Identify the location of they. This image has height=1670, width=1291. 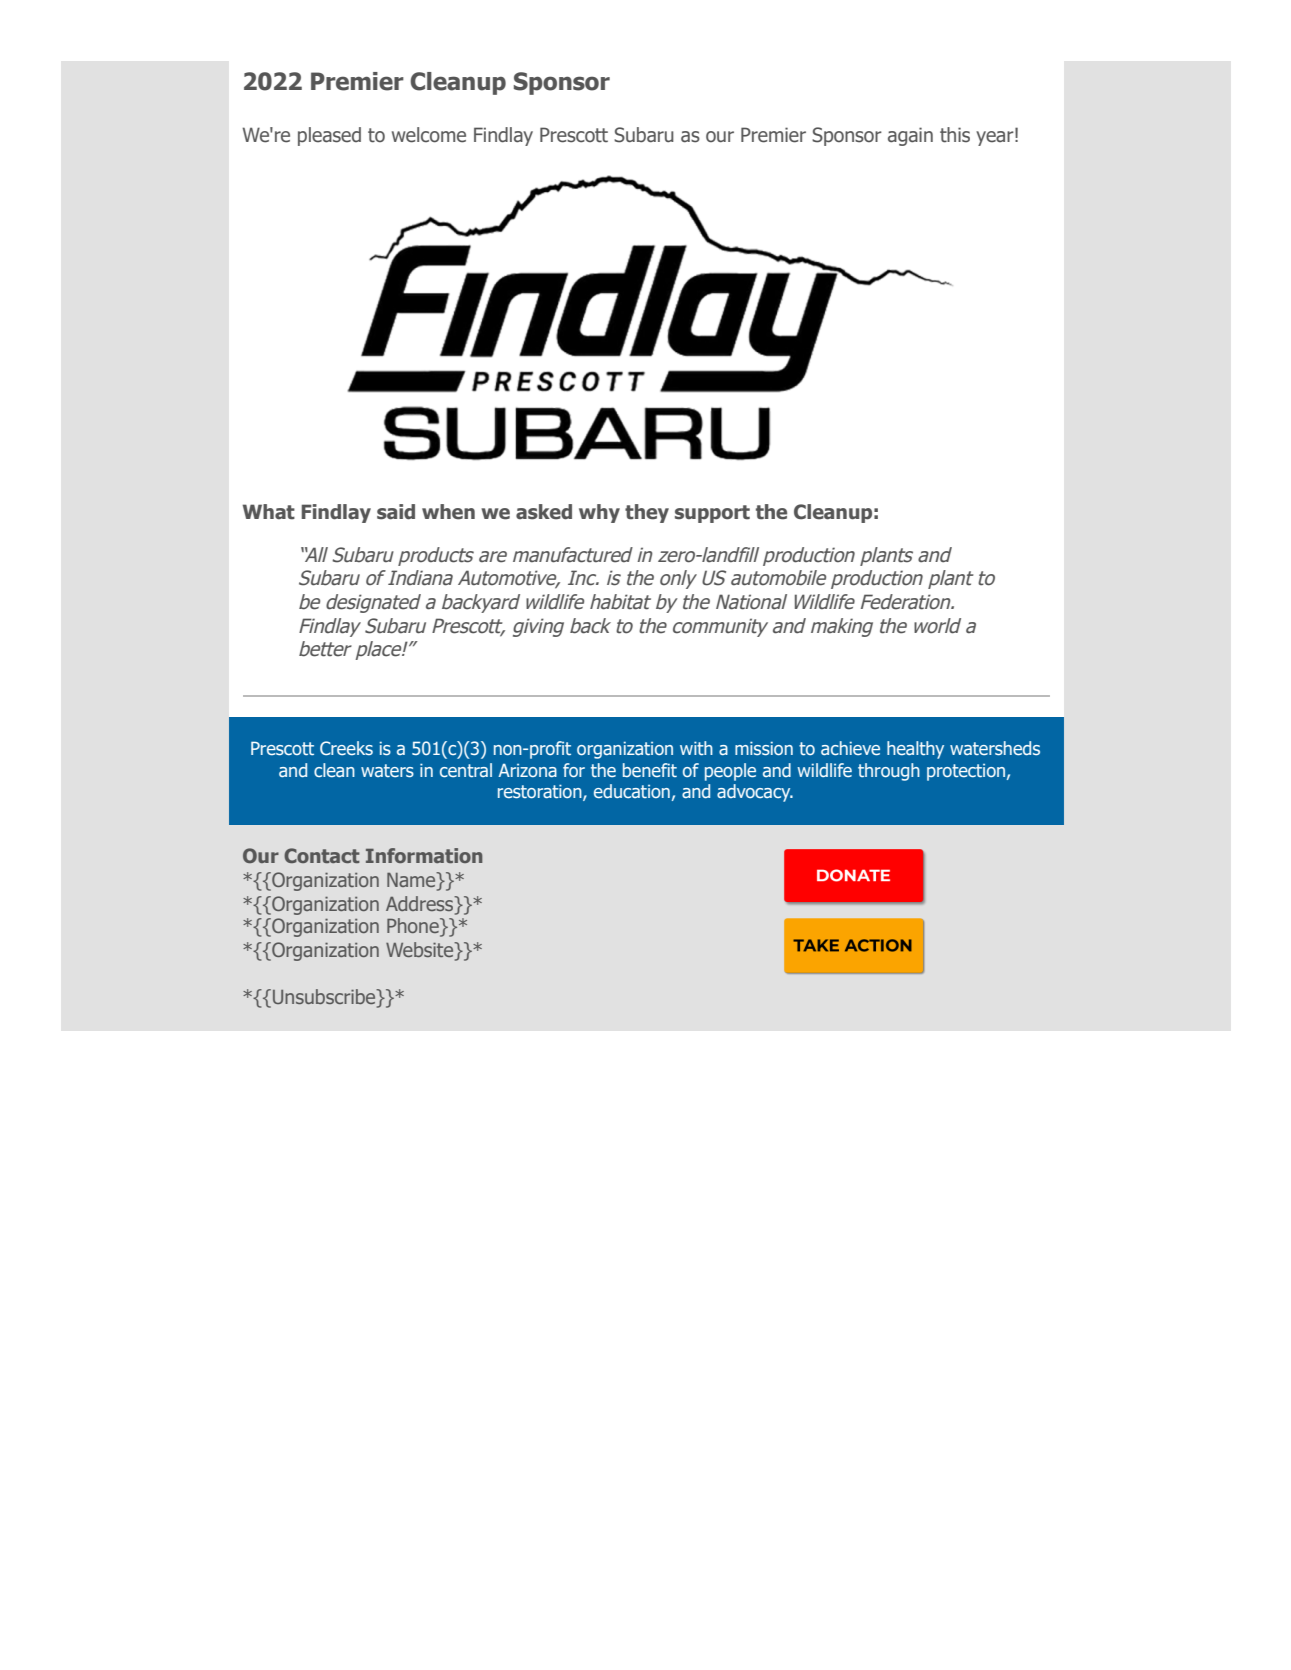
(647, 513).
